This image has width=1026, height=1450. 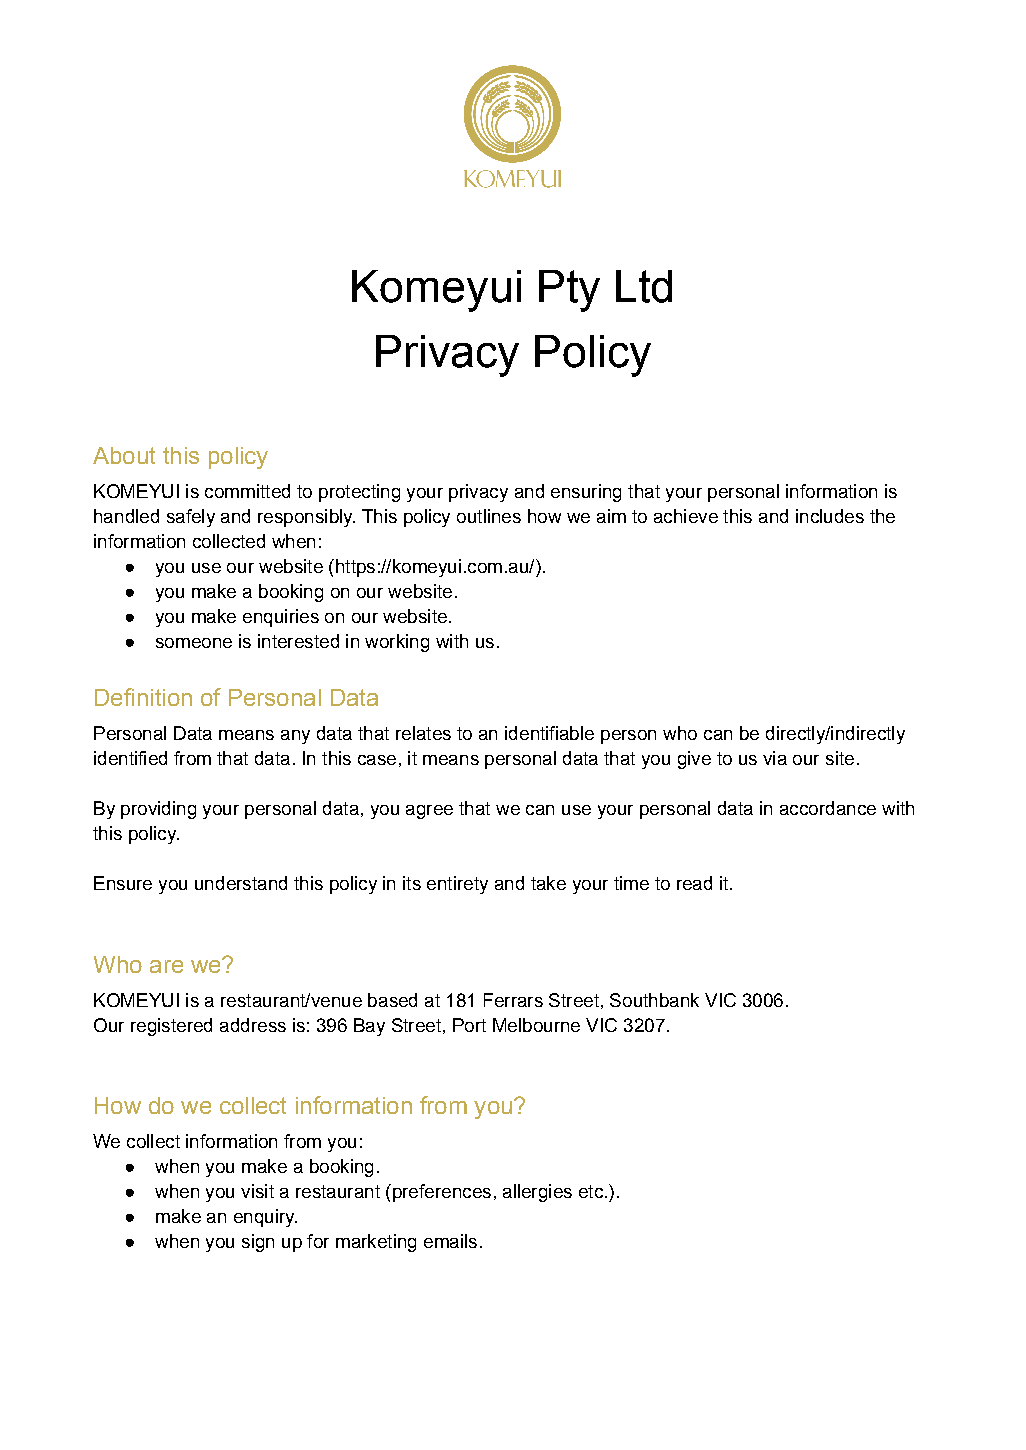 What do you see at coordinates (830, 516) in the image?
I see `includes` at bounding box center [830, 516].
